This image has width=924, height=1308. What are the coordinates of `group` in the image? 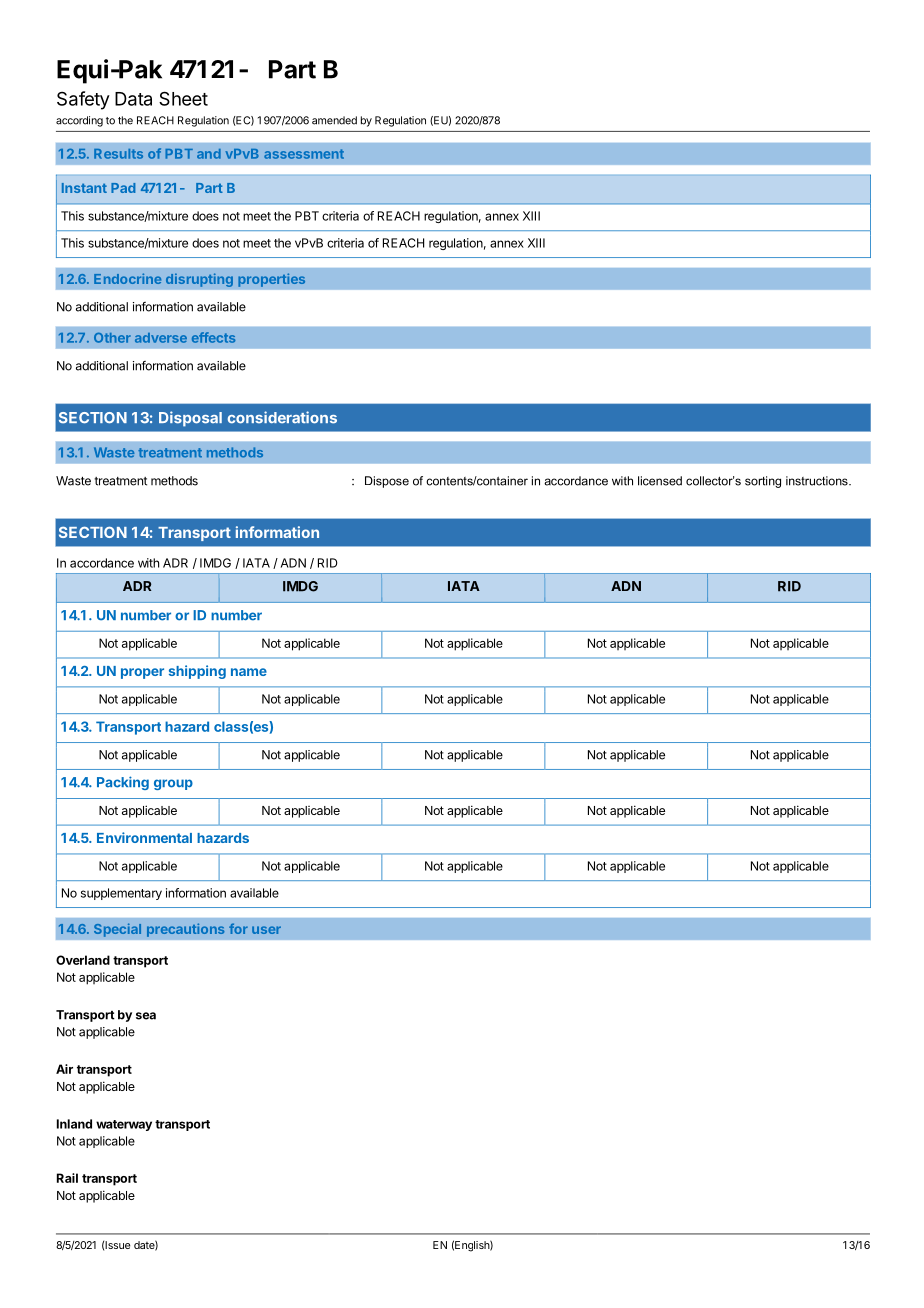 It's located at (173, 784).
